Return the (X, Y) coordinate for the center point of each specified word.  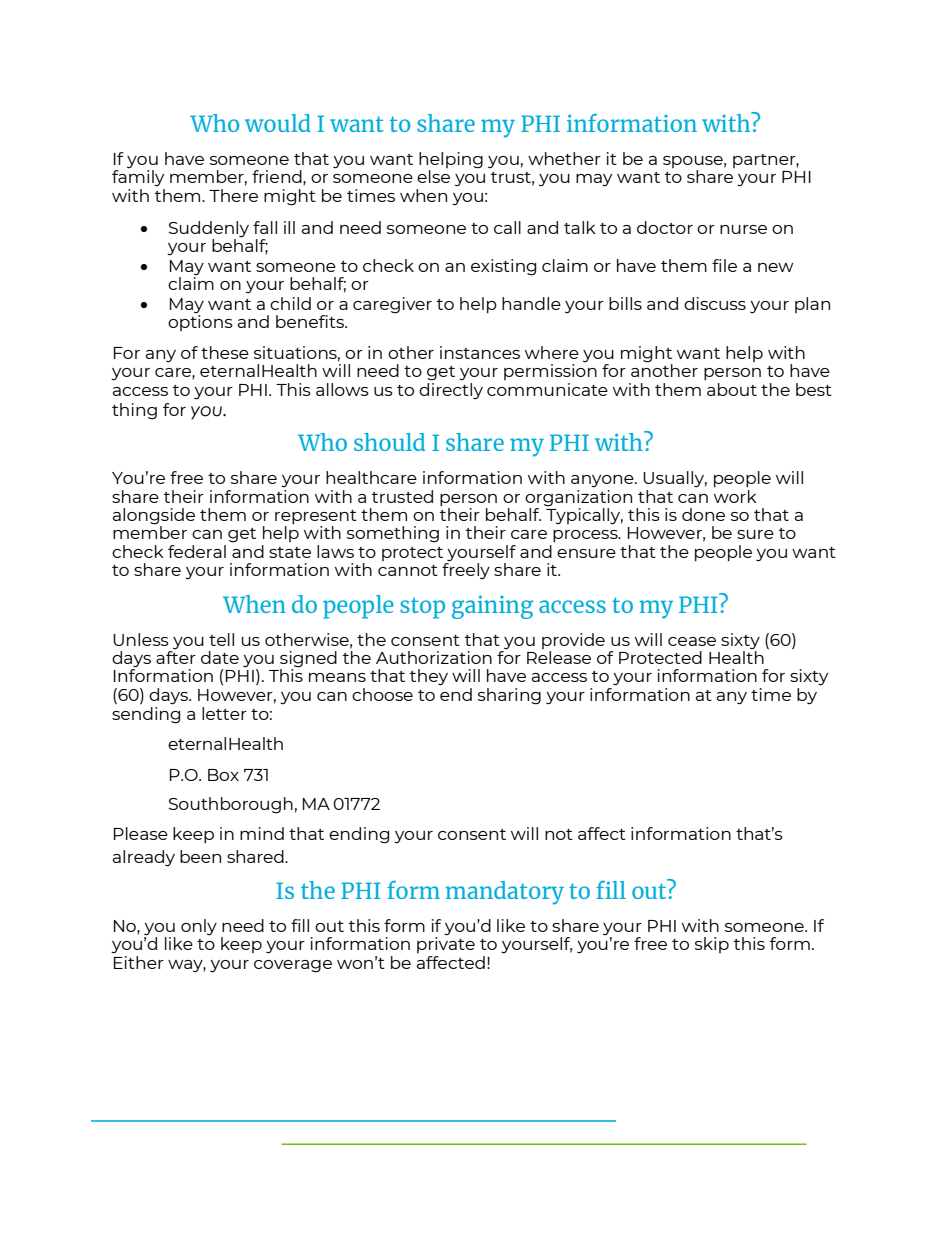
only (199, 927)
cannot (408, 570)
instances (480, 352)
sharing (509, 696)
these (225, 352)
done (703, 514)
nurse (743, 229)
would (278, 123)
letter (224, 713)
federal (197, 551)
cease (692, 641)
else (433, 176)
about (732, 389)
